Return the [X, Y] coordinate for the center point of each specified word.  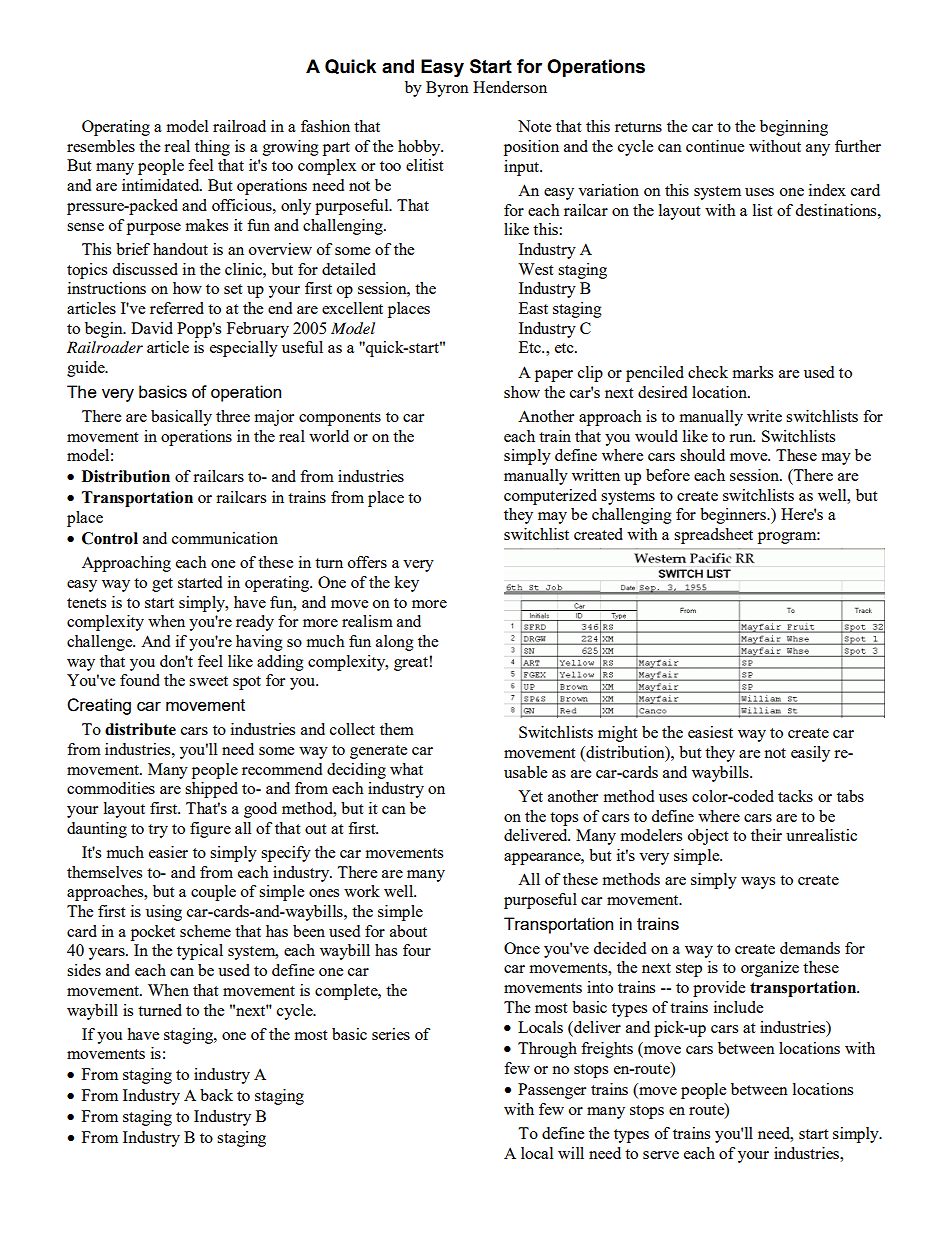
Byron [447, 89]
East [533, 308]
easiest [710, 732]
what [406, 769]
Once [522, 948]
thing [212, 148]
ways [758, 883]
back [216, 1095]
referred [177, 308]
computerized [550, 497]
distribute [140, 729]
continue [715, 146]
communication [225, 538]
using [164, 913]
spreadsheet [713, 536]
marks [753, 372]
